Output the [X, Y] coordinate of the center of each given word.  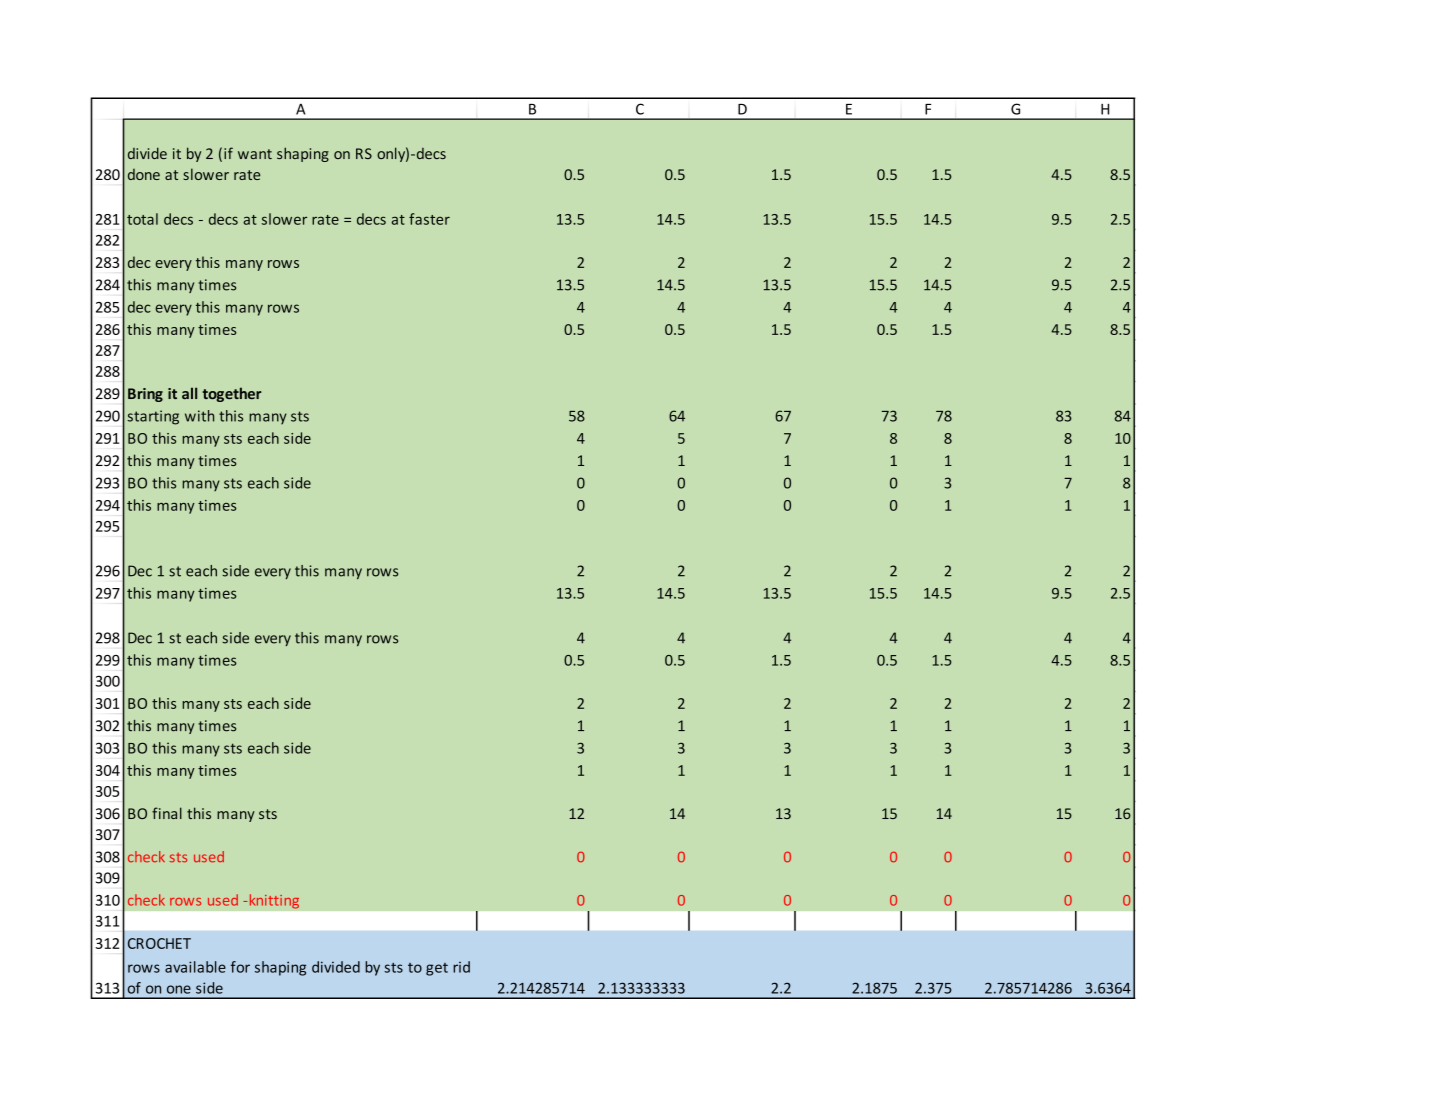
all [189, 393]
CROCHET [159, 943]
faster [429, 219]
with [199, 416]
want [255, 154]
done [144, 174]
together [232, 394]
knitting [273, 901]
